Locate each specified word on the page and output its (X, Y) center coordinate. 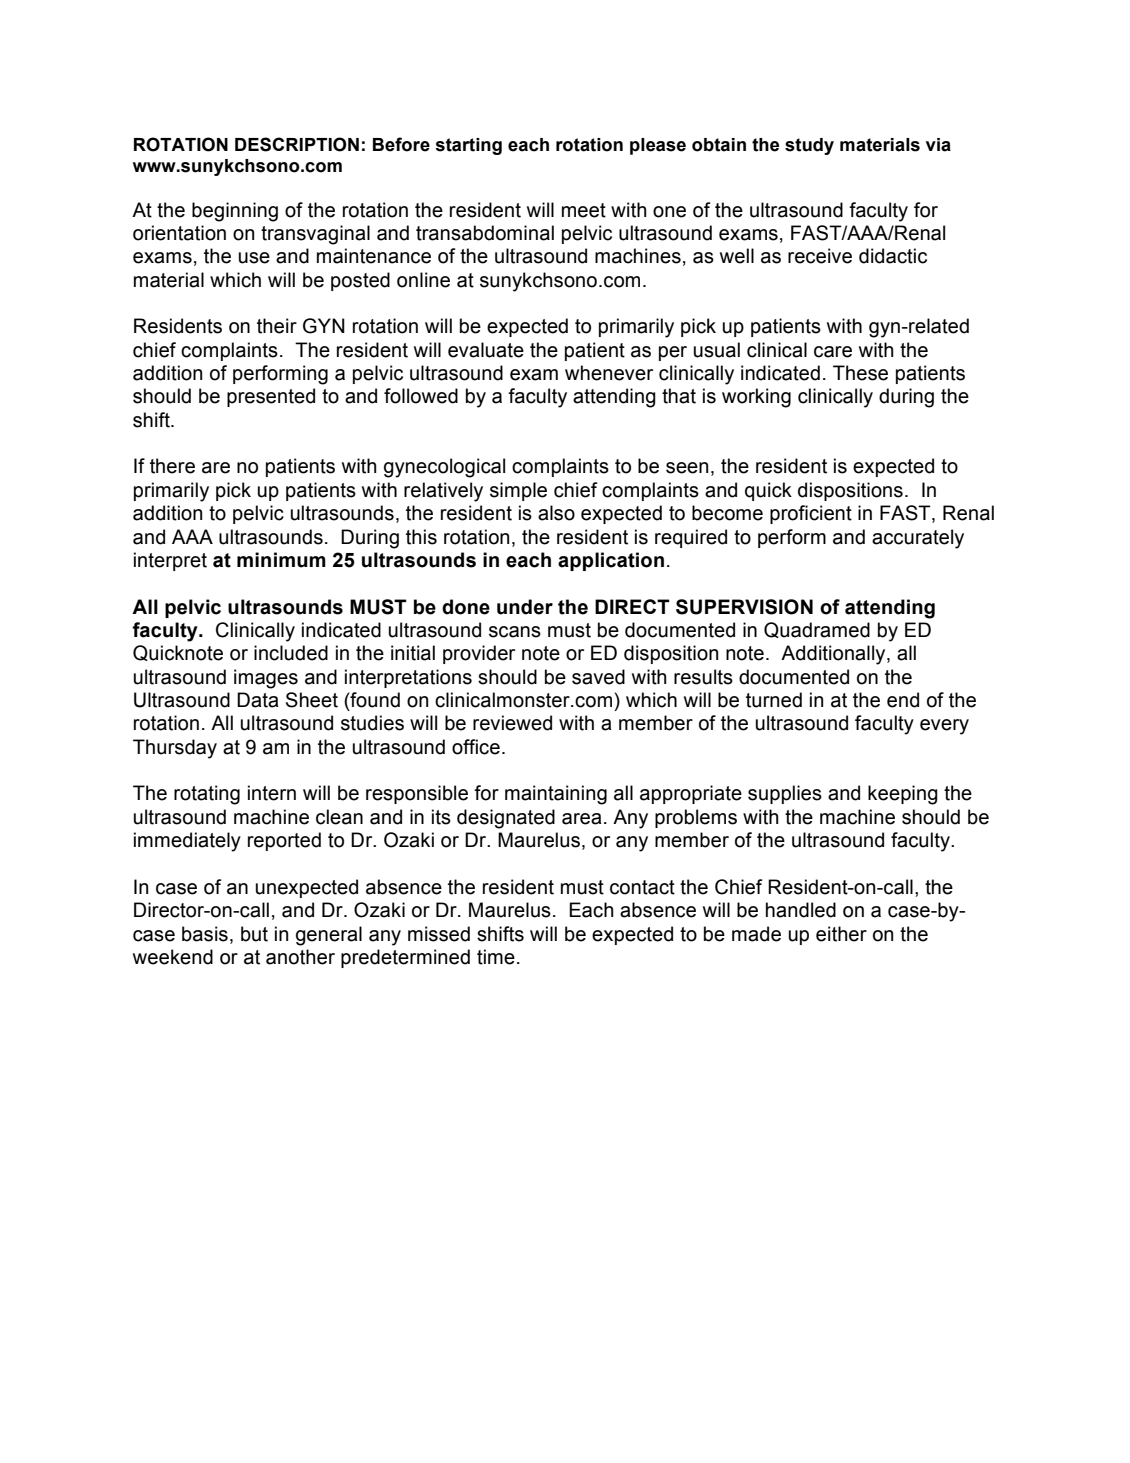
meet (584, 210)
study (809, 146)
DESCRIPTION (297, 144)
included (291, 653)
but (254, 934)
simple (518, 491)
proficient (811, 514)
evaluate (486, 350)
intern (272, 793)
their (277, 326)
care (833, 352)
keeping (903, 795)
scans (515, 632)
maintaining (556, 795)
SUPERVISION (744, 607)
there (172, 466)
